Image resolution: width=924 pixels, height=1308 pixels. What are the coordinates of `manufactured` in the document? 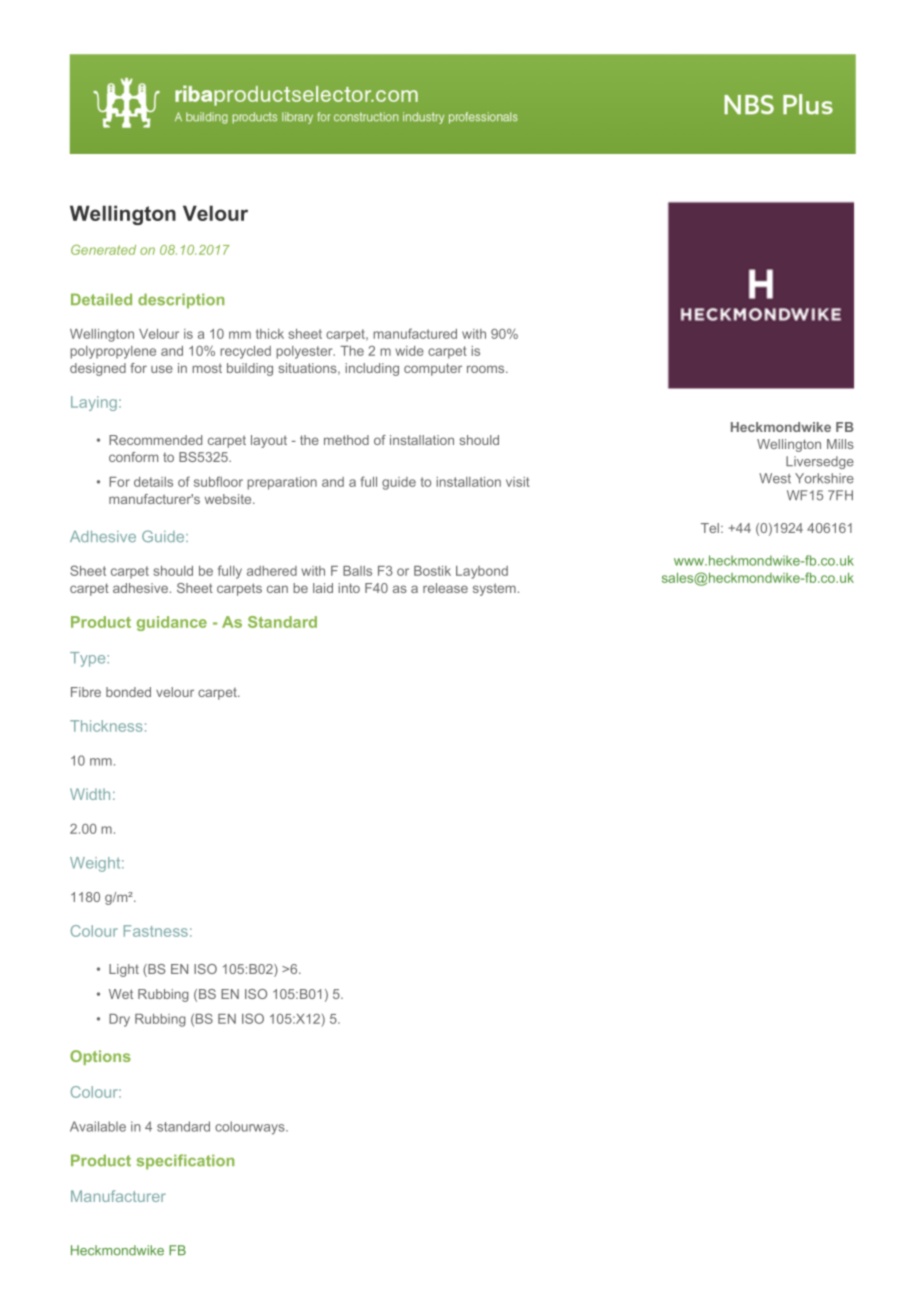 It's located at (415, 333).
